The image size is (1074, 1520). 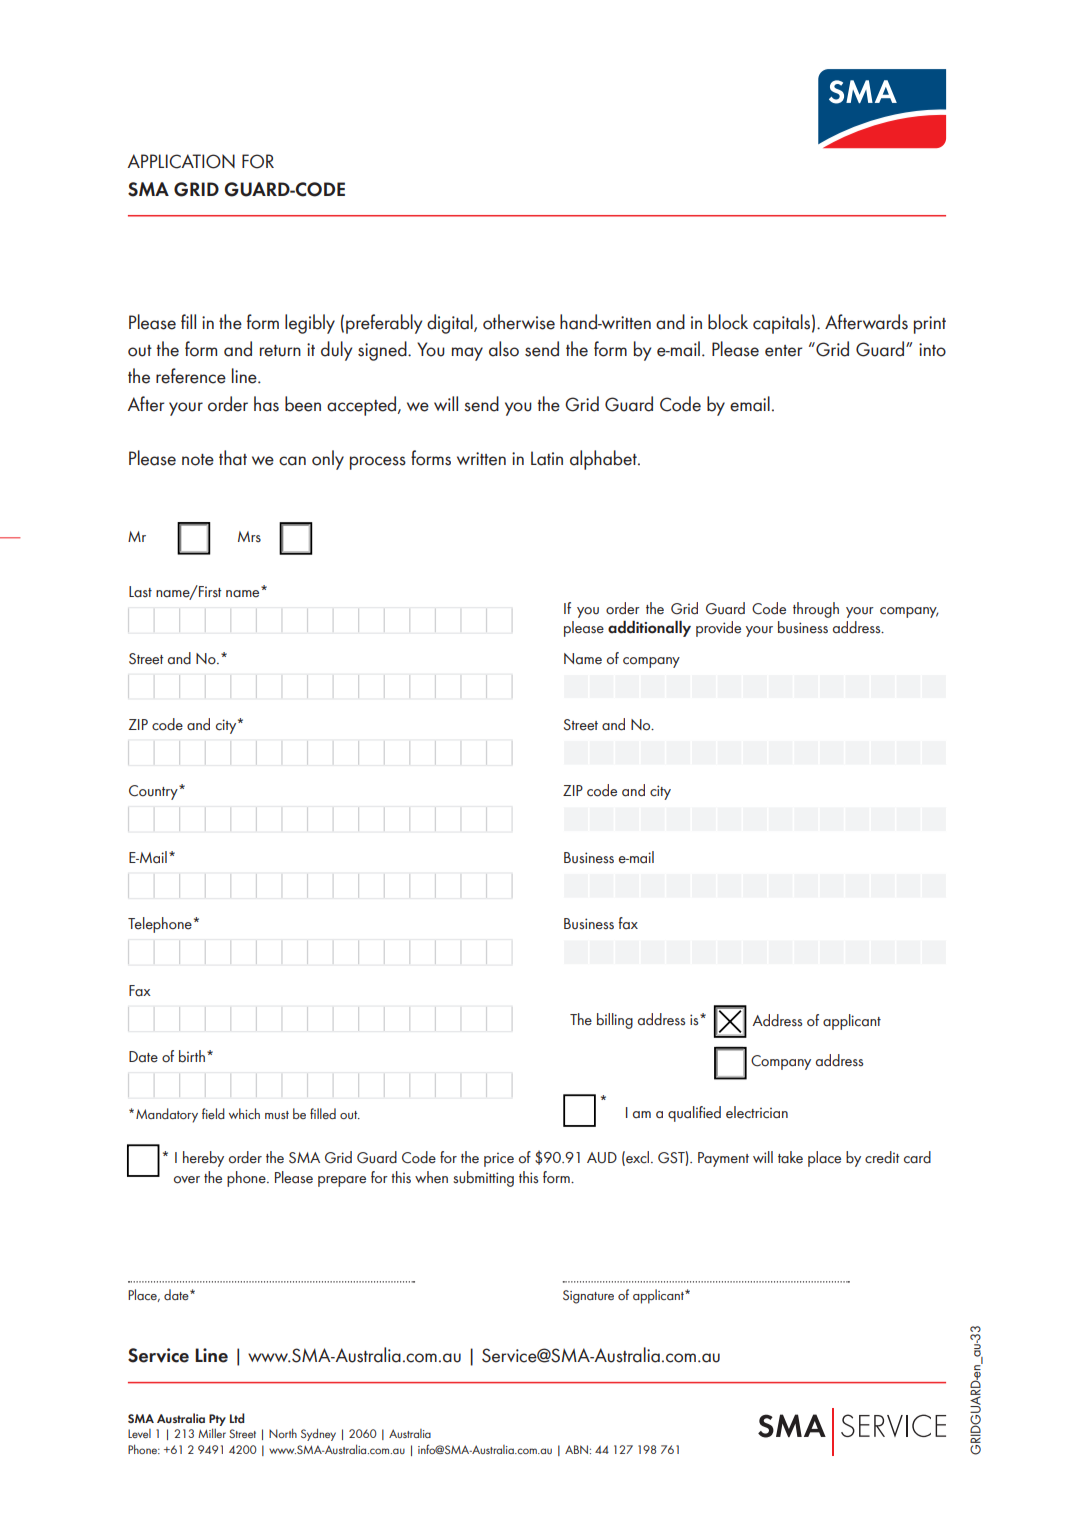 I want to click on Mrs, so click(x=249, y=536).
